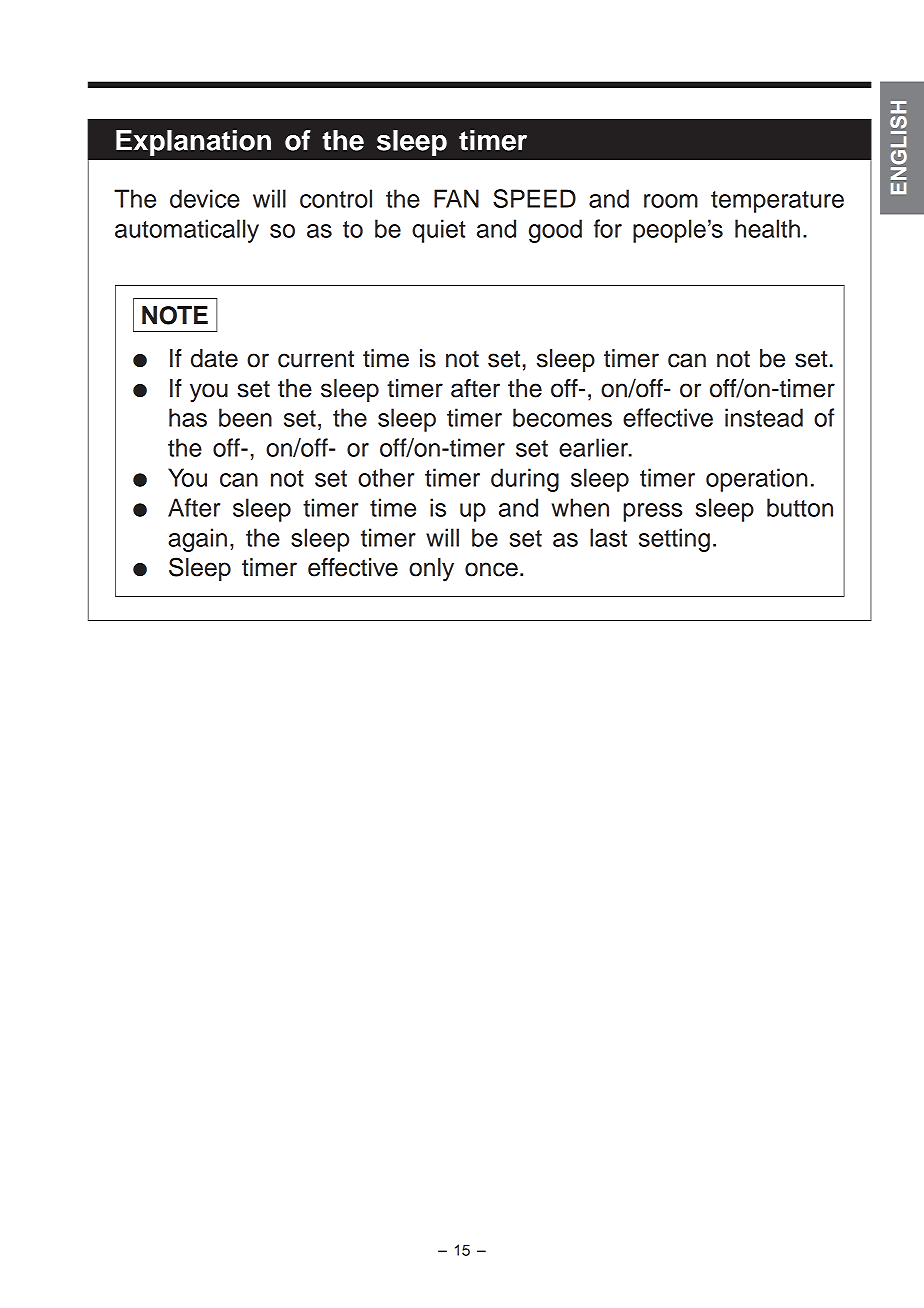  Describe the element at coordinates (245, 417) in the screenshot. I see `been` at that location.
